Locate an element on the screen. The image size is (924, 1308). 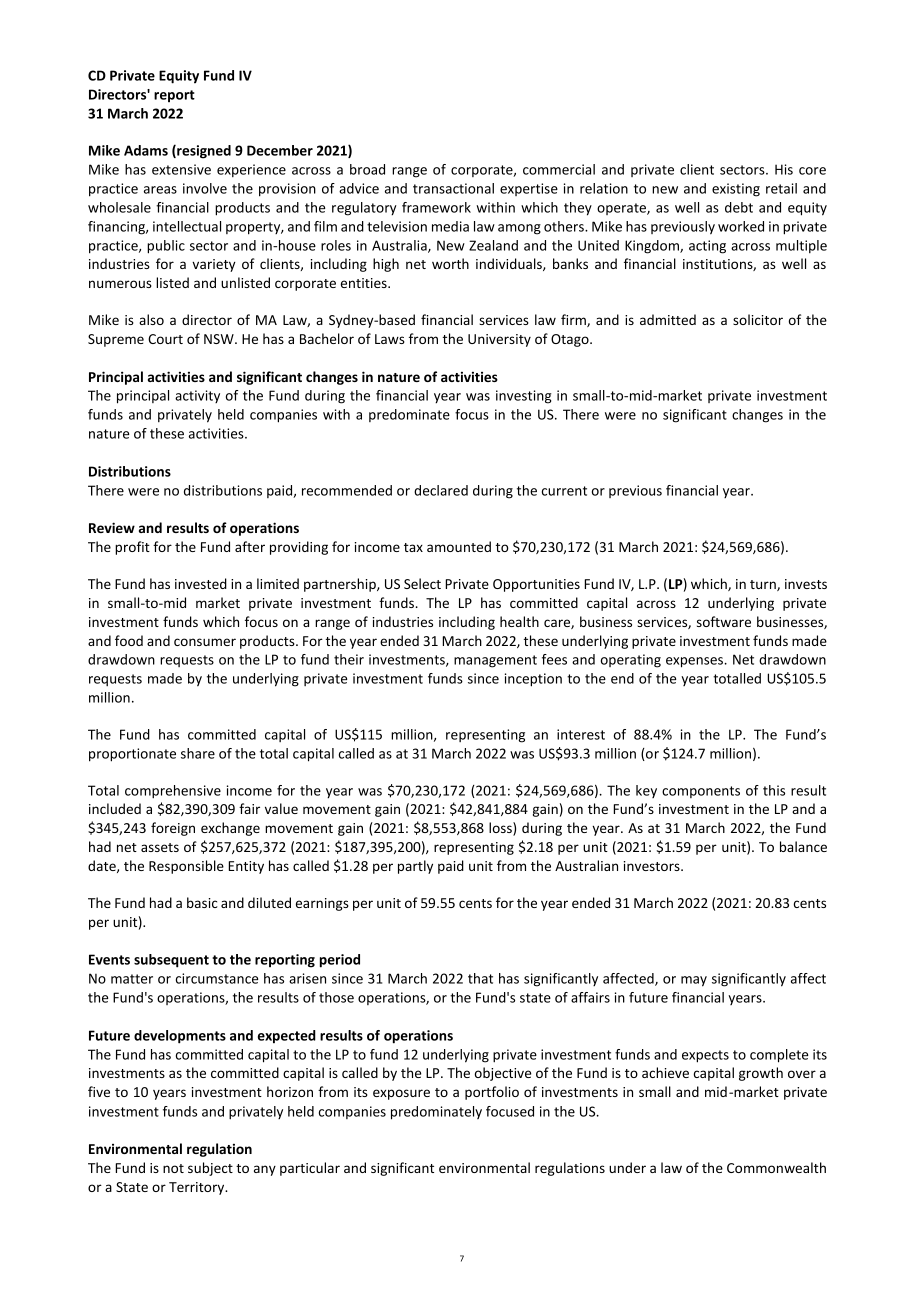
foreign is located at coordinates (173, 829).
